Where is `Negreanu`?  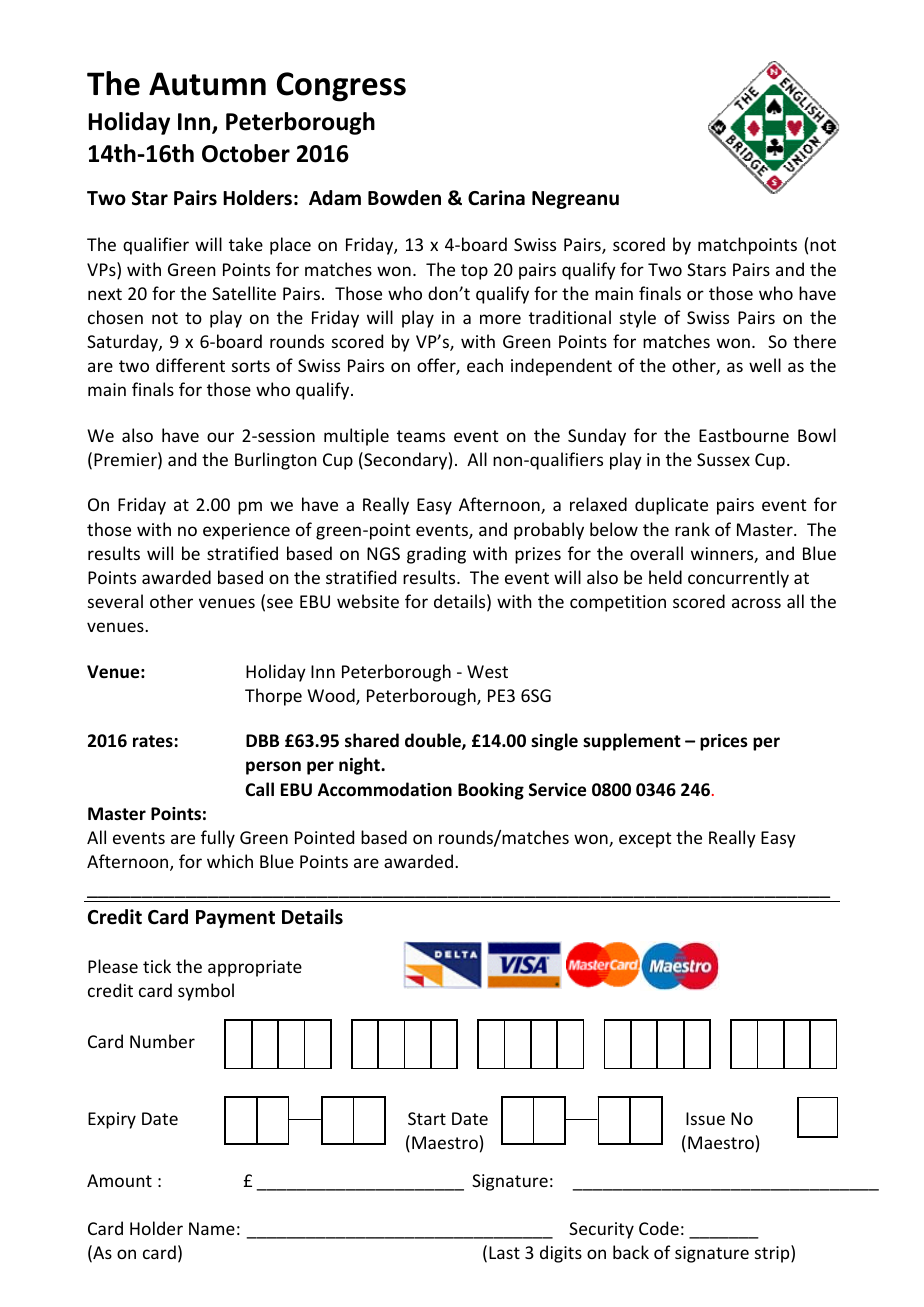
Negreanu is located at coordinates (575, 200).
